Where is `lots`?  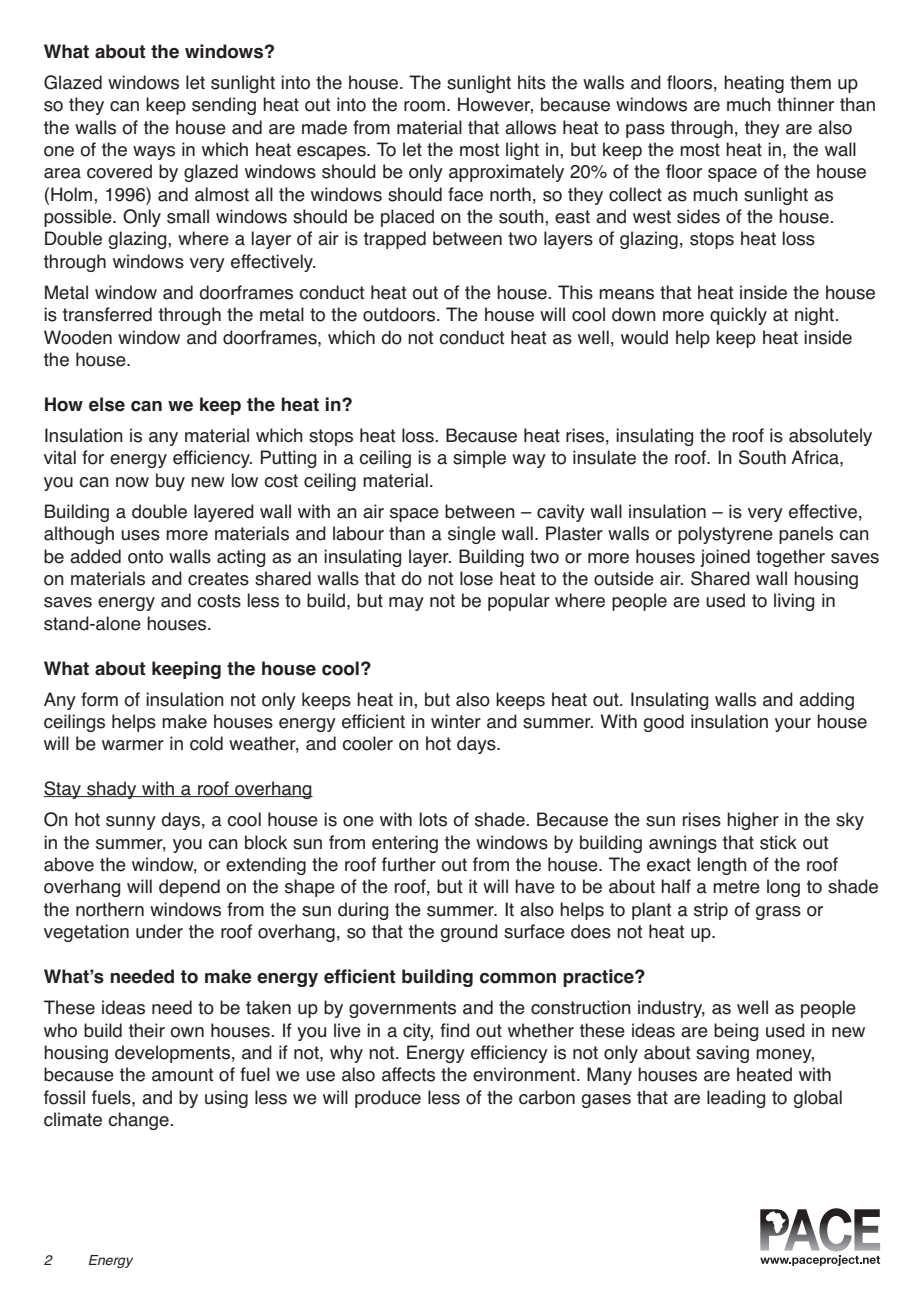
lots is located at coordinates (433, 819).
